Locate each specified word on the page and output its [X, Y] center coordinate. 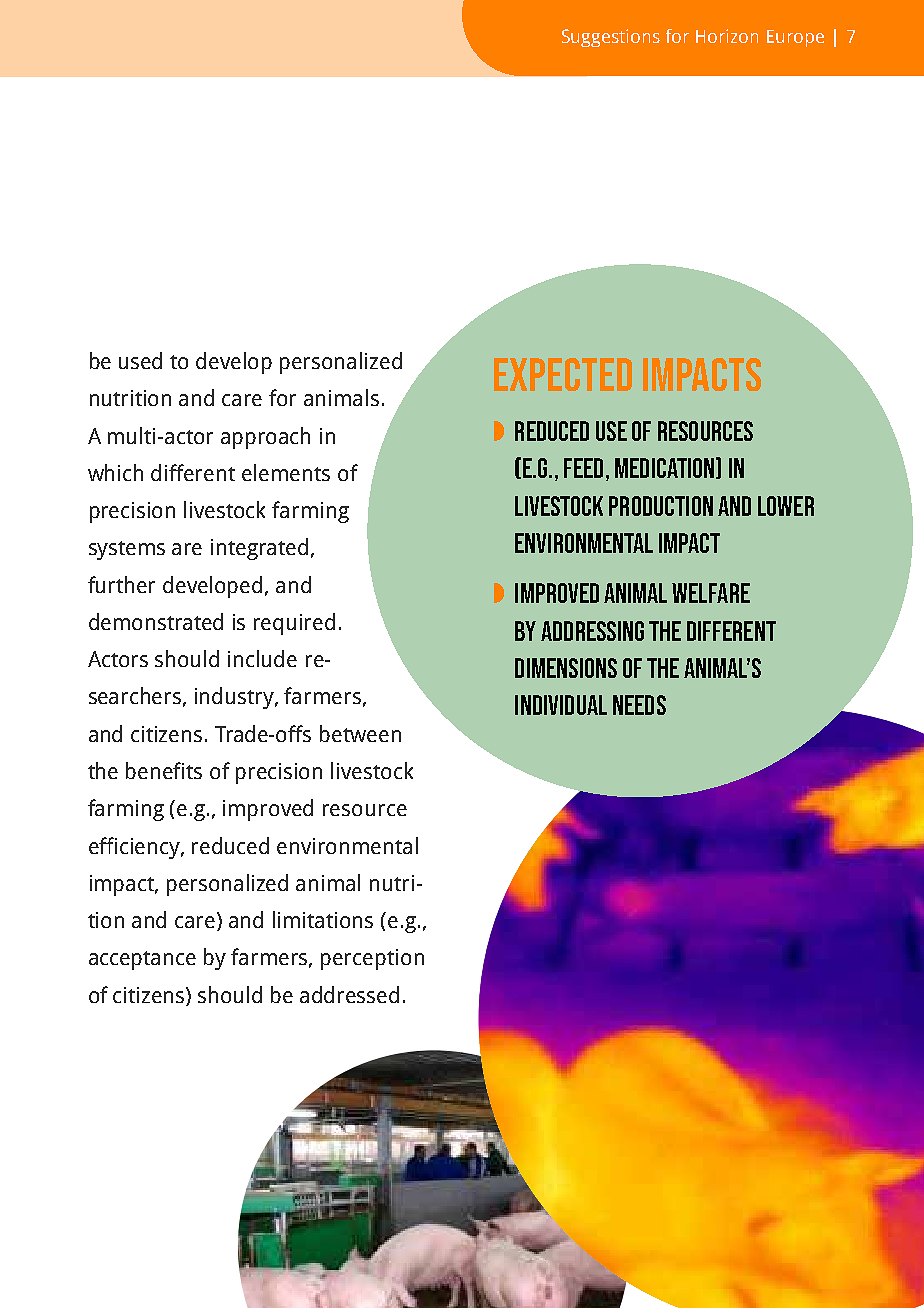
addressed [349, 994]
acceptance [142, 960]
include [262, 658]
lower [786, 506]
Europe [795, 38]
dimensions [566, 668]
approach [265, 438]
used [140, 360]
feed [583, 468]
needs [639, 705]
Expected [563, 374]
